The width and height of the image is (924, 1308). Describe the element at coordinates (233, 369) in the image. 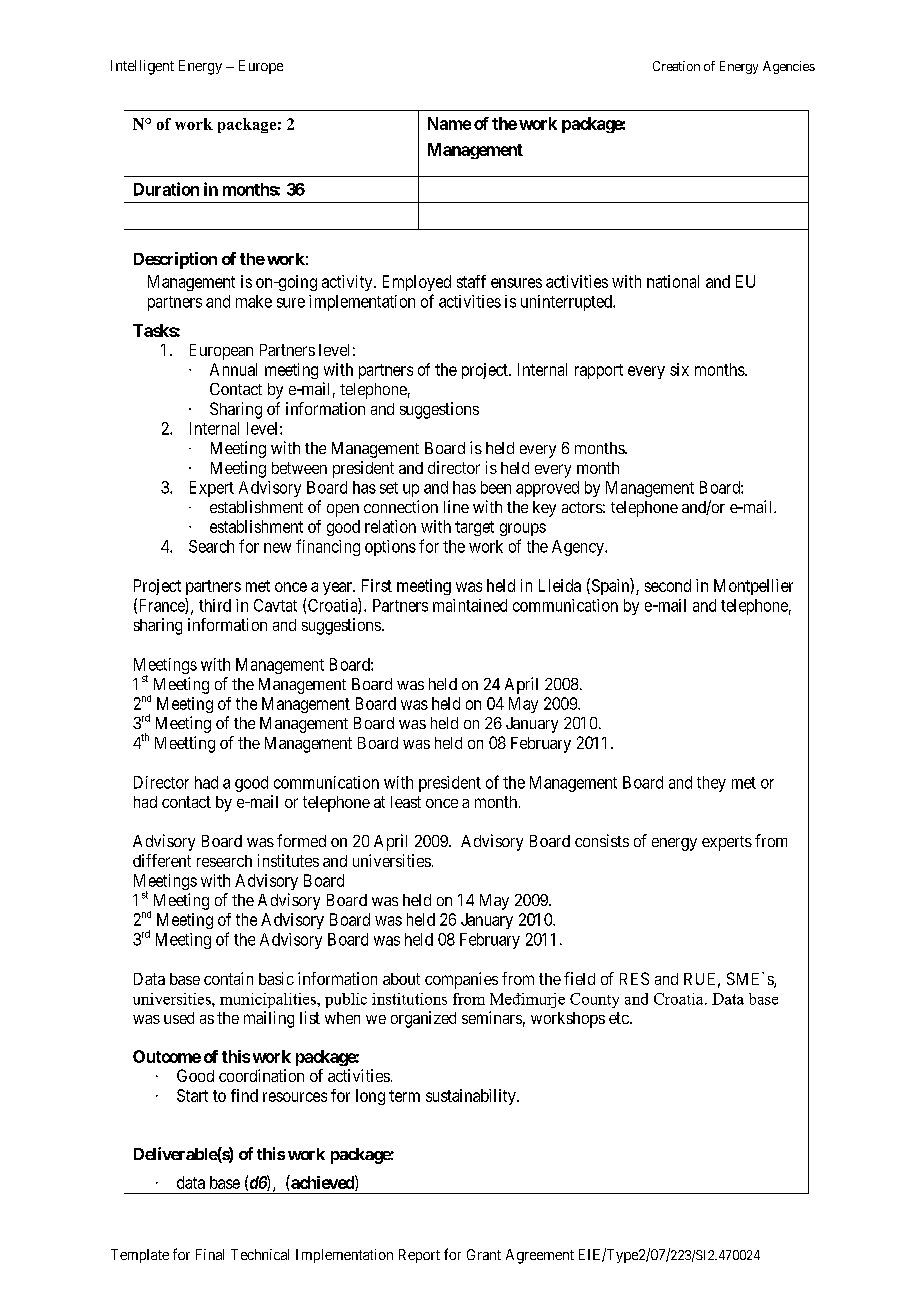

I see `Annual` at that location.
